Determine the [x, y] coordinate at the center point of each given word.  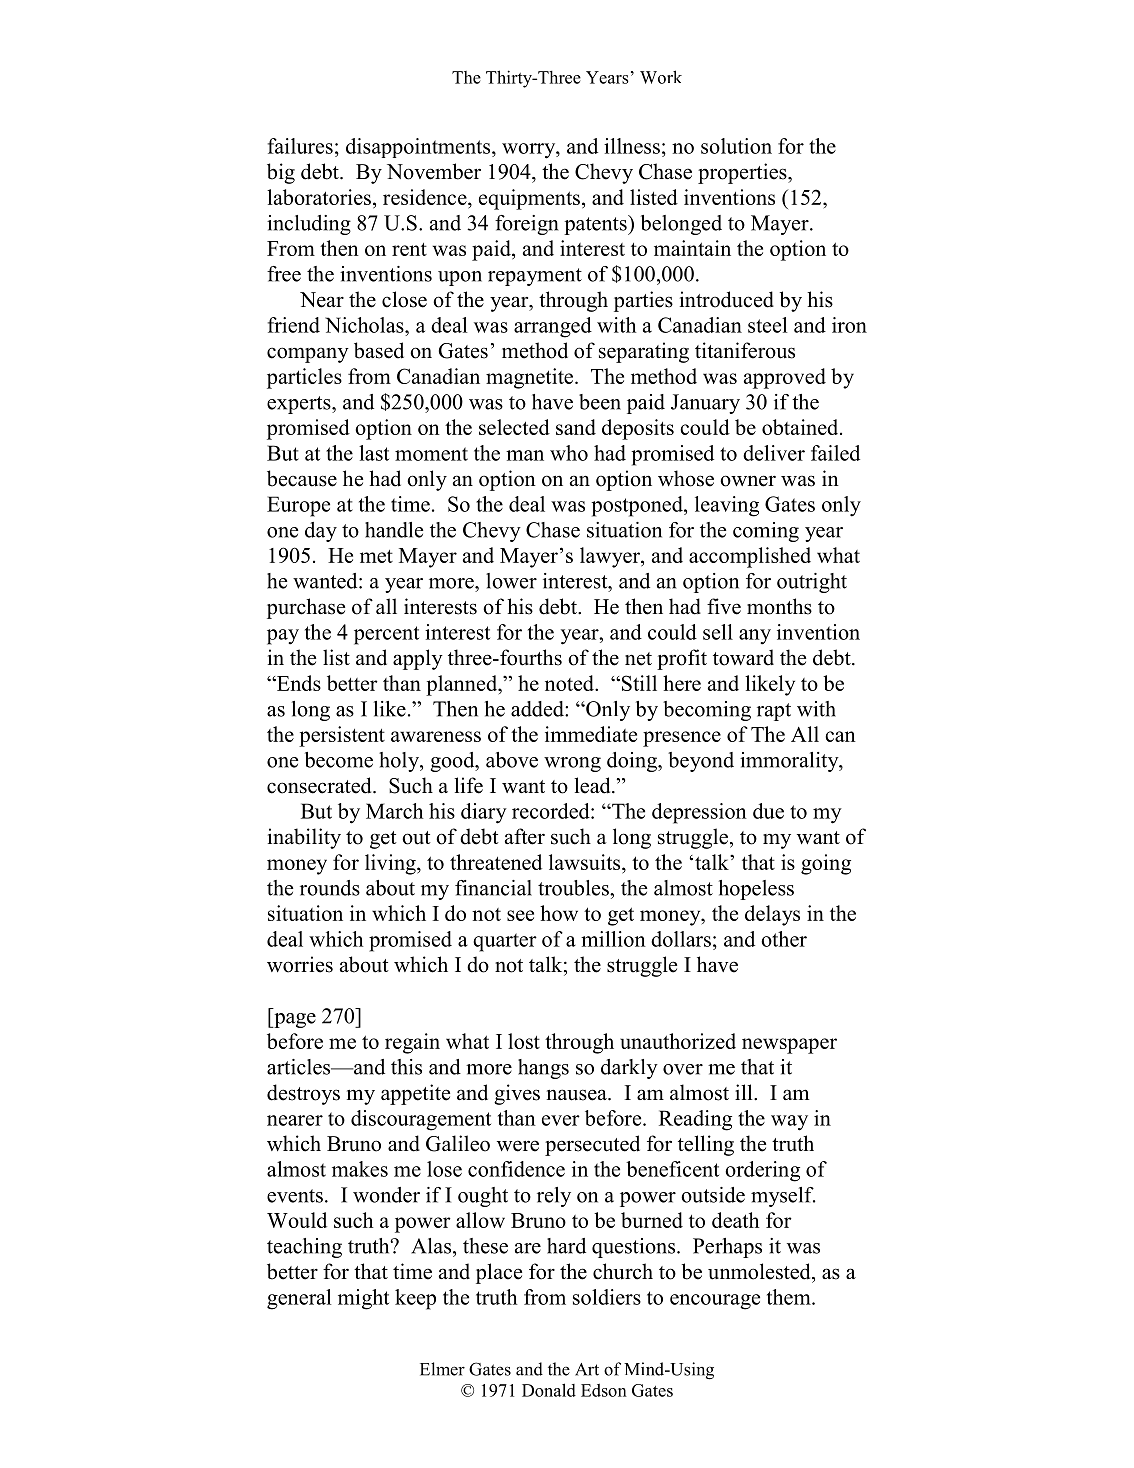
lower [511, 581]
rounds [330, 888]
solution [736, 146]
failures [300, 146]
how [559, 913]
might [363, 1299]
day [321, 532]
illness [632, 146]
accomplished [750, 557]
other [784, 939]
